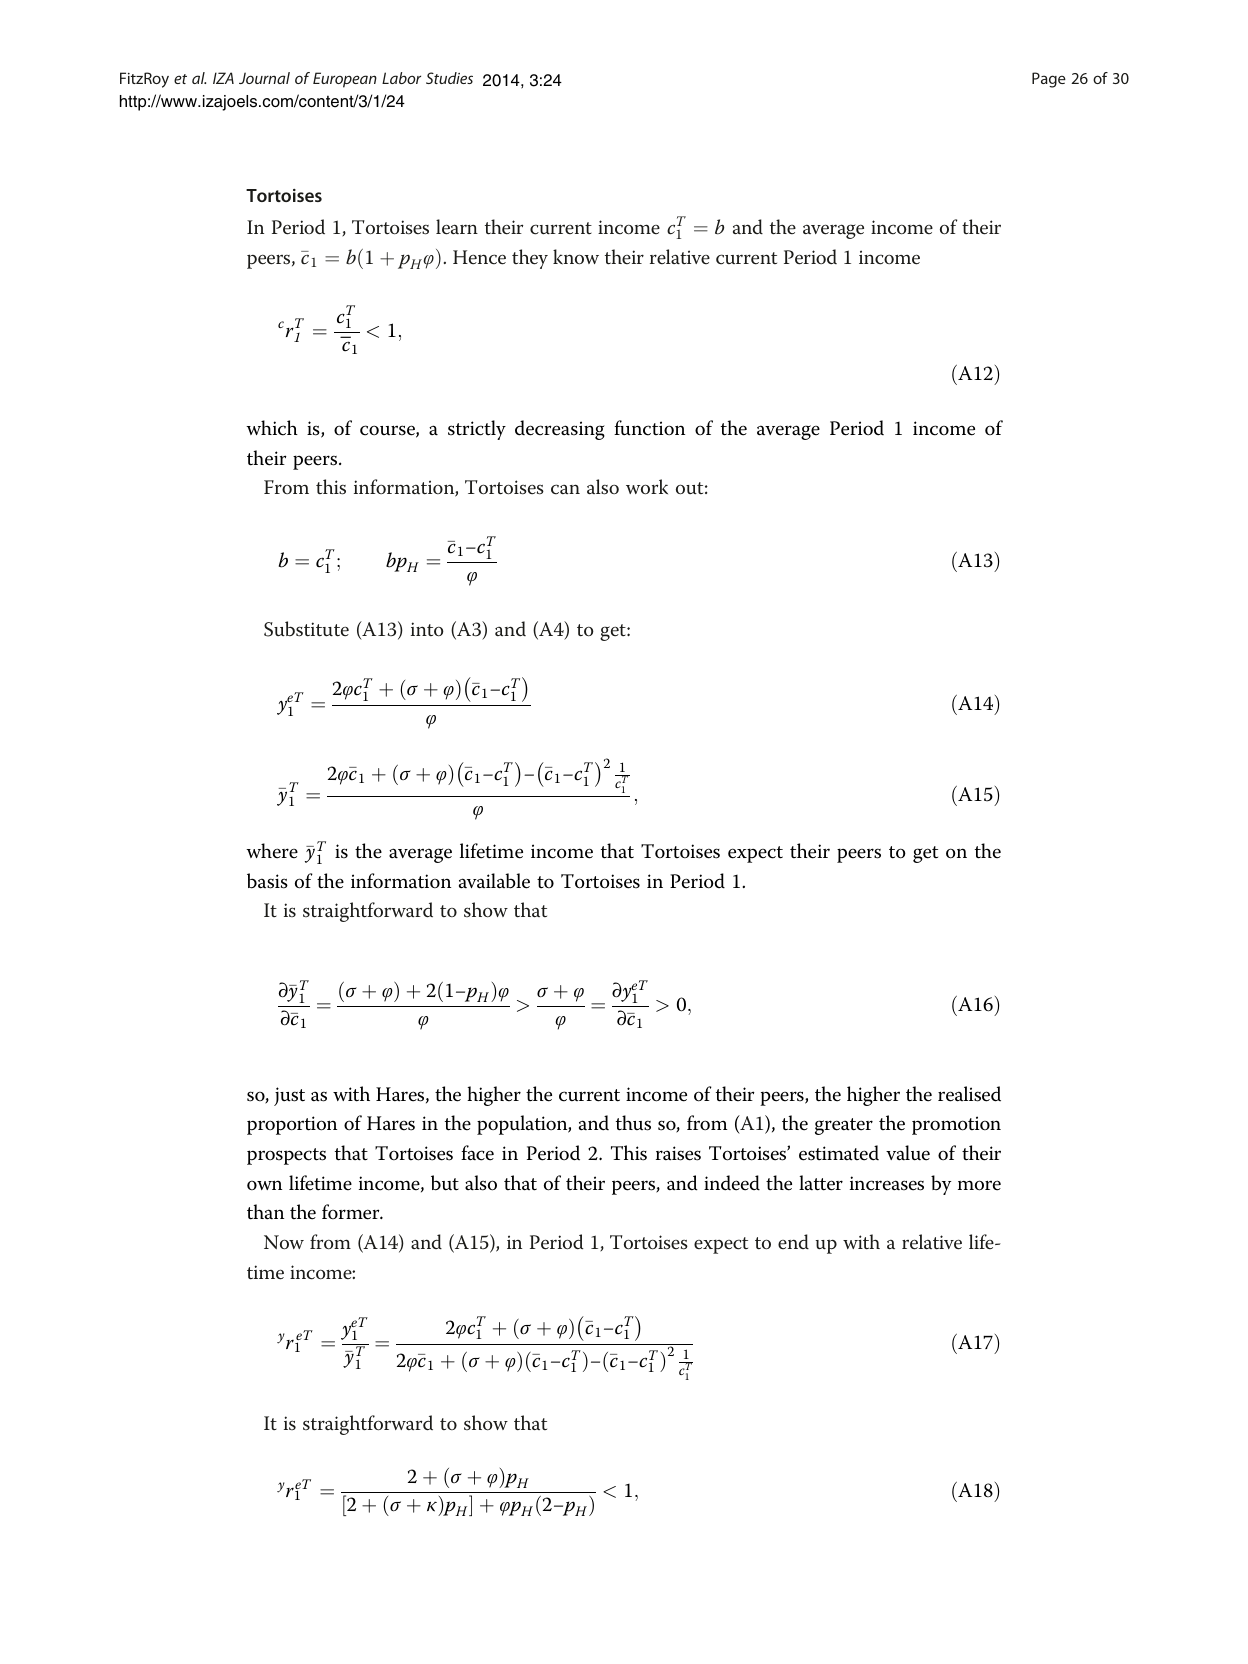 This screenshot has width=1248, height=1664. What do you see at coordinates (267, 881) in the screenshot?
I see `basis` at bounding box center [267, 881].
